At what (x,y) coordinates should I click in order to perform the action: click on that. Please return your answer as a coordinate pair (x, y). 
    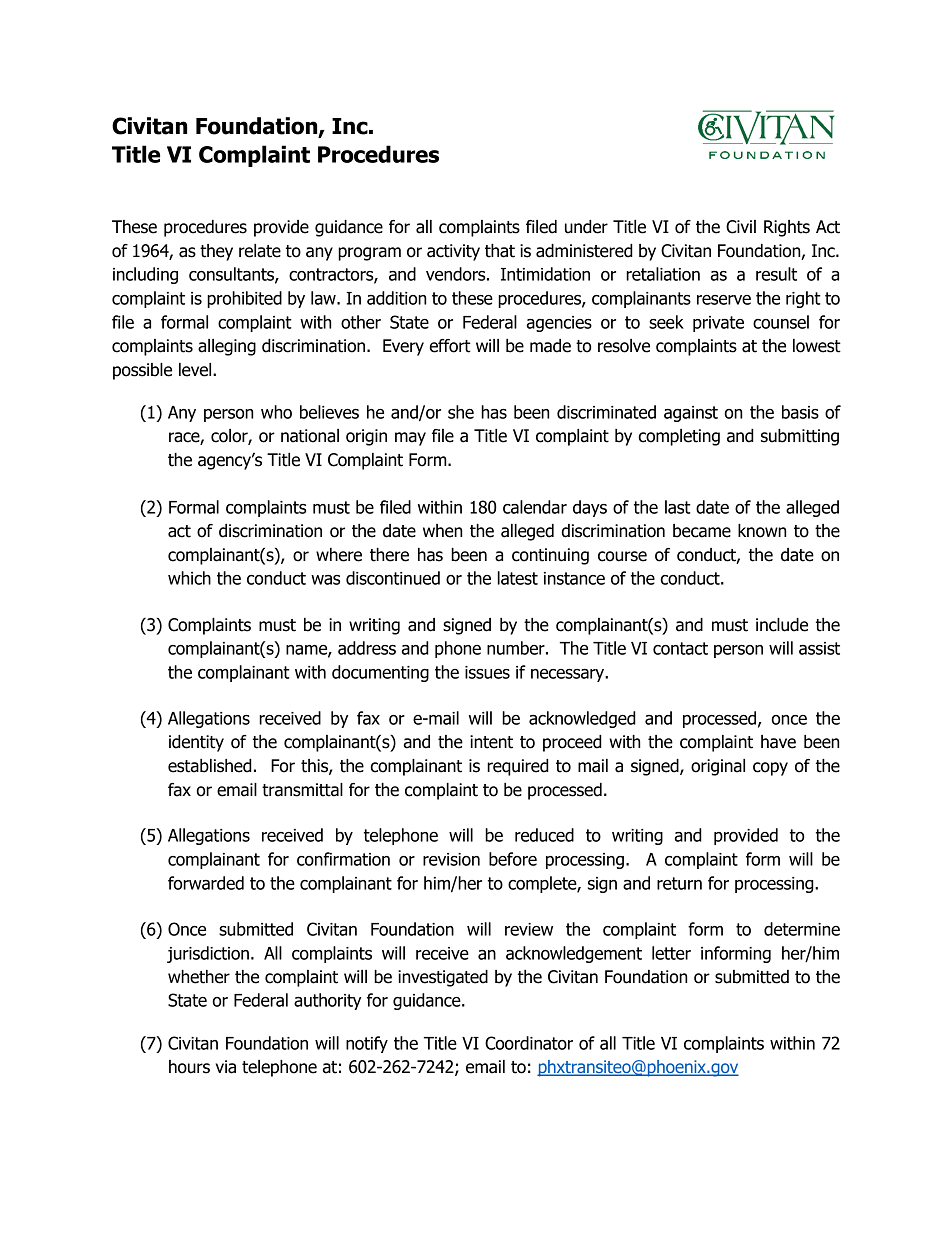
    Looking at the image, I should click on (500, 251).
